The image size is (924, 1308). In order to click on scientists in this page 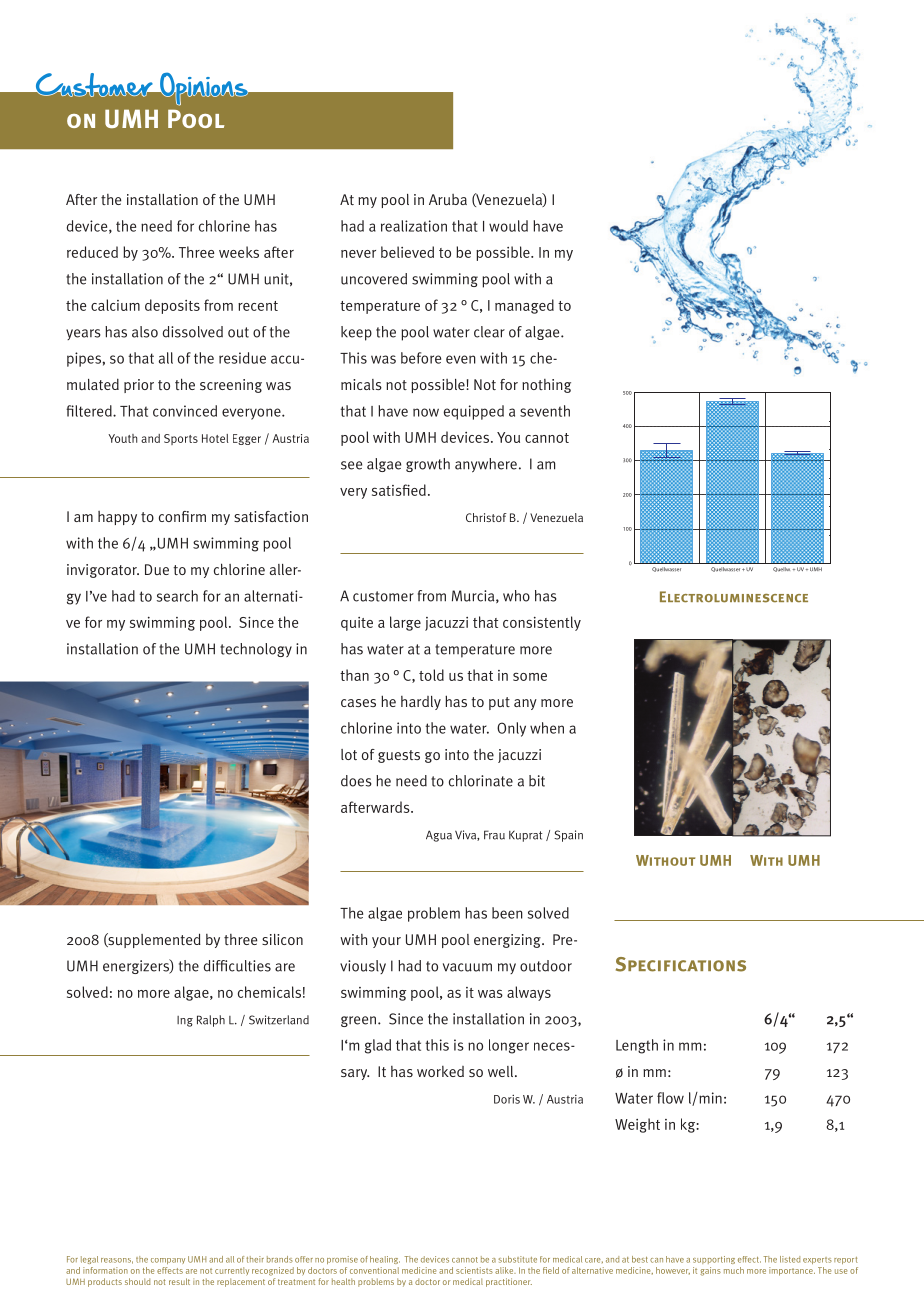, I will do `click(474, 1270)`.
